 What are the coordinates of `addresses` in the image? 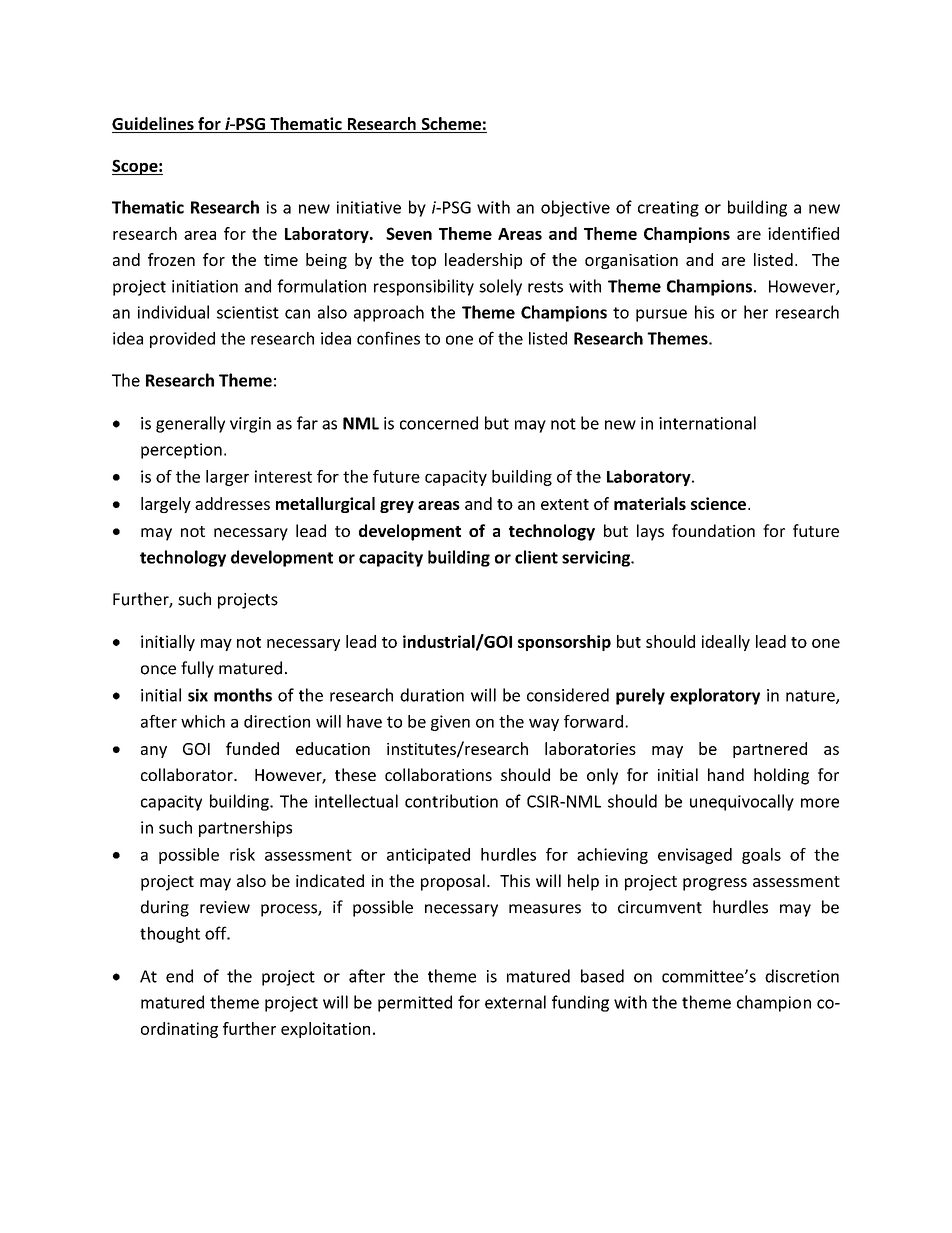 It's located at (232, 503).
